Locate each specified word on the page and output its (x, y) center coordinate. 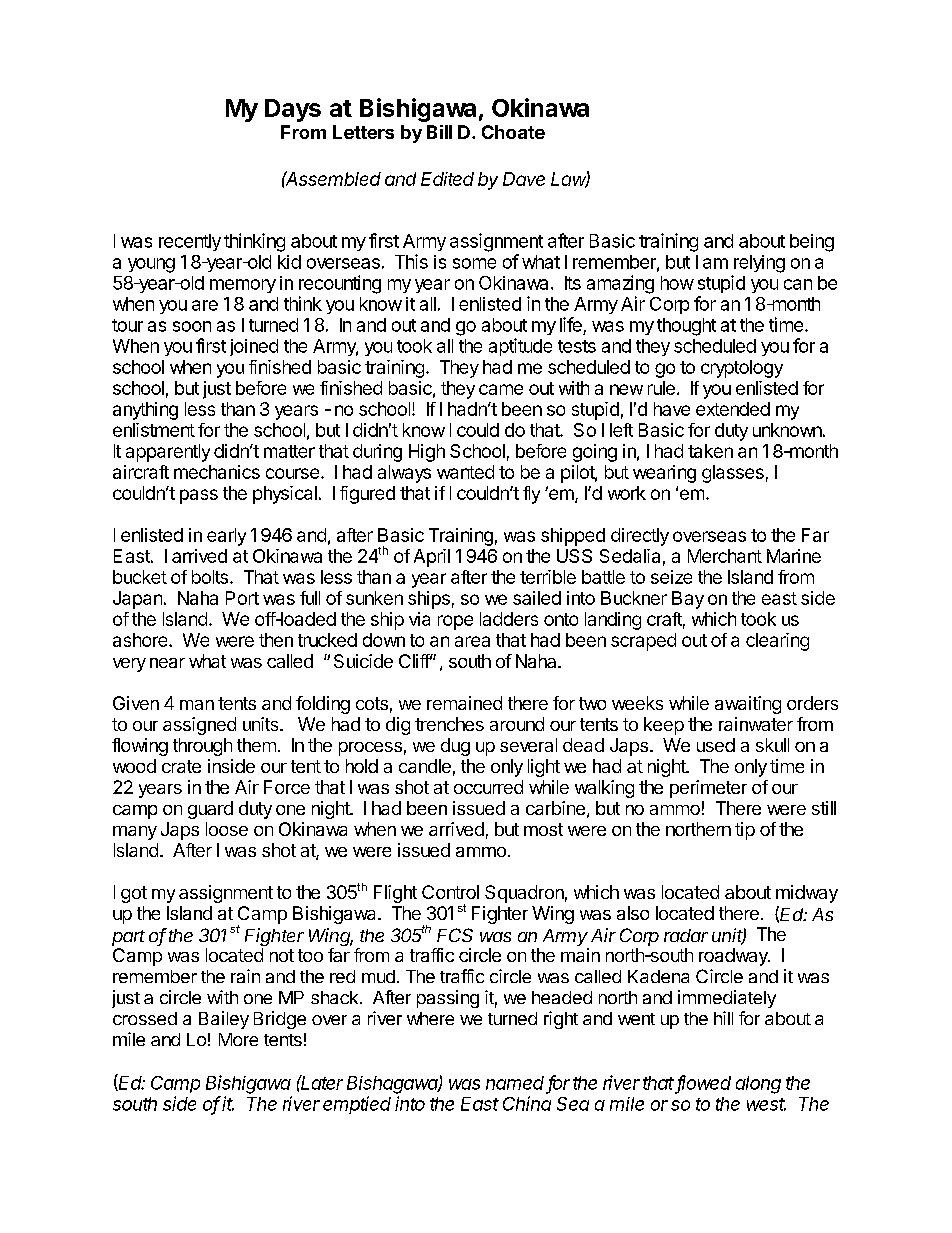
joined (254, 347)
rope (455, 622)
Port (242, 598)
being (812, 243)
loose (227, 829)
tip (745, 831)
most (543, 829)
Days (293, 110)
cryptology (742, 369)
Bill (439, 132)
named (515, 1083)
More (238, 1039)
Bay (688, 600)
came (501, 389)
